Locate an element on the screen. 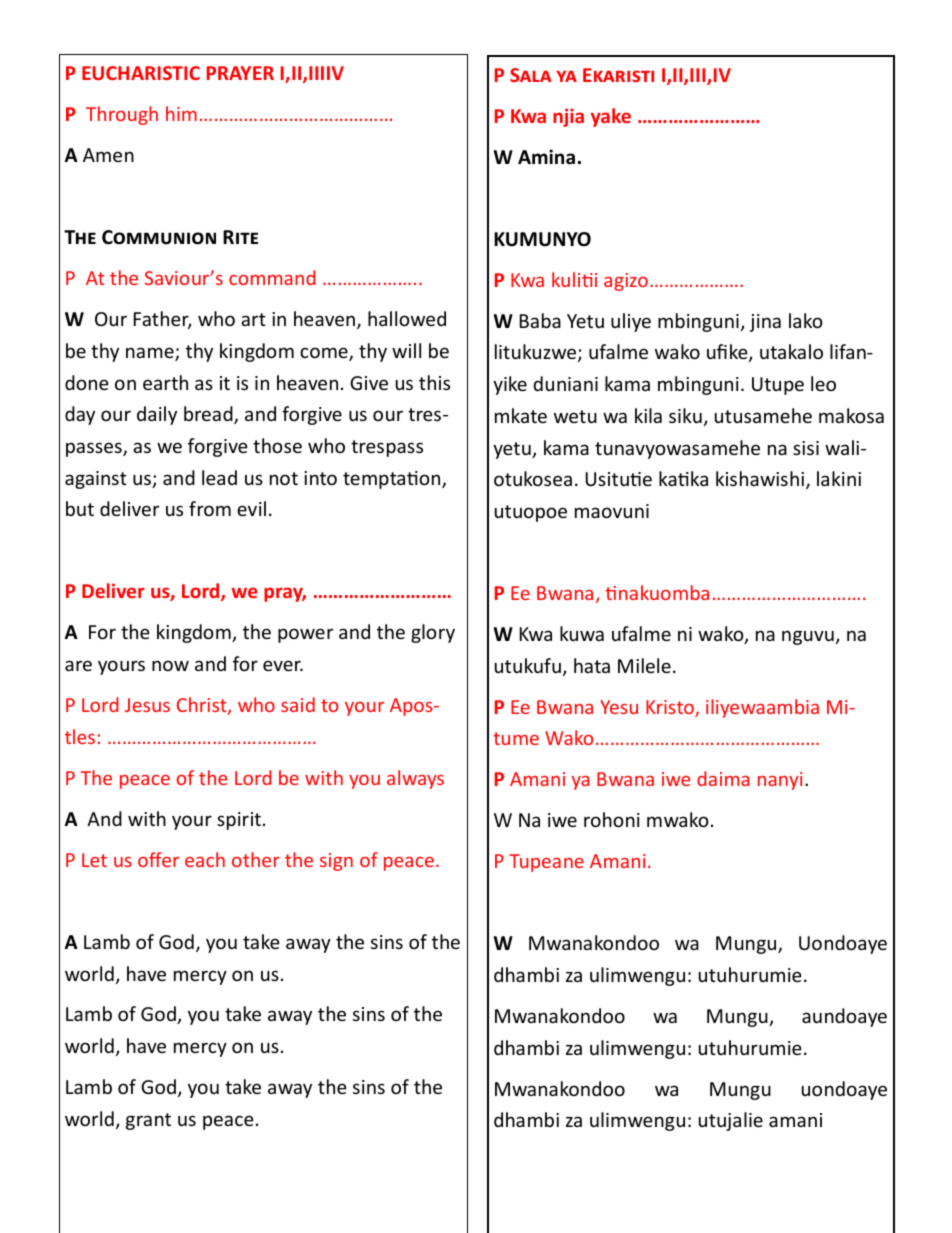  Jesus is located at coordinates (147, 705).
